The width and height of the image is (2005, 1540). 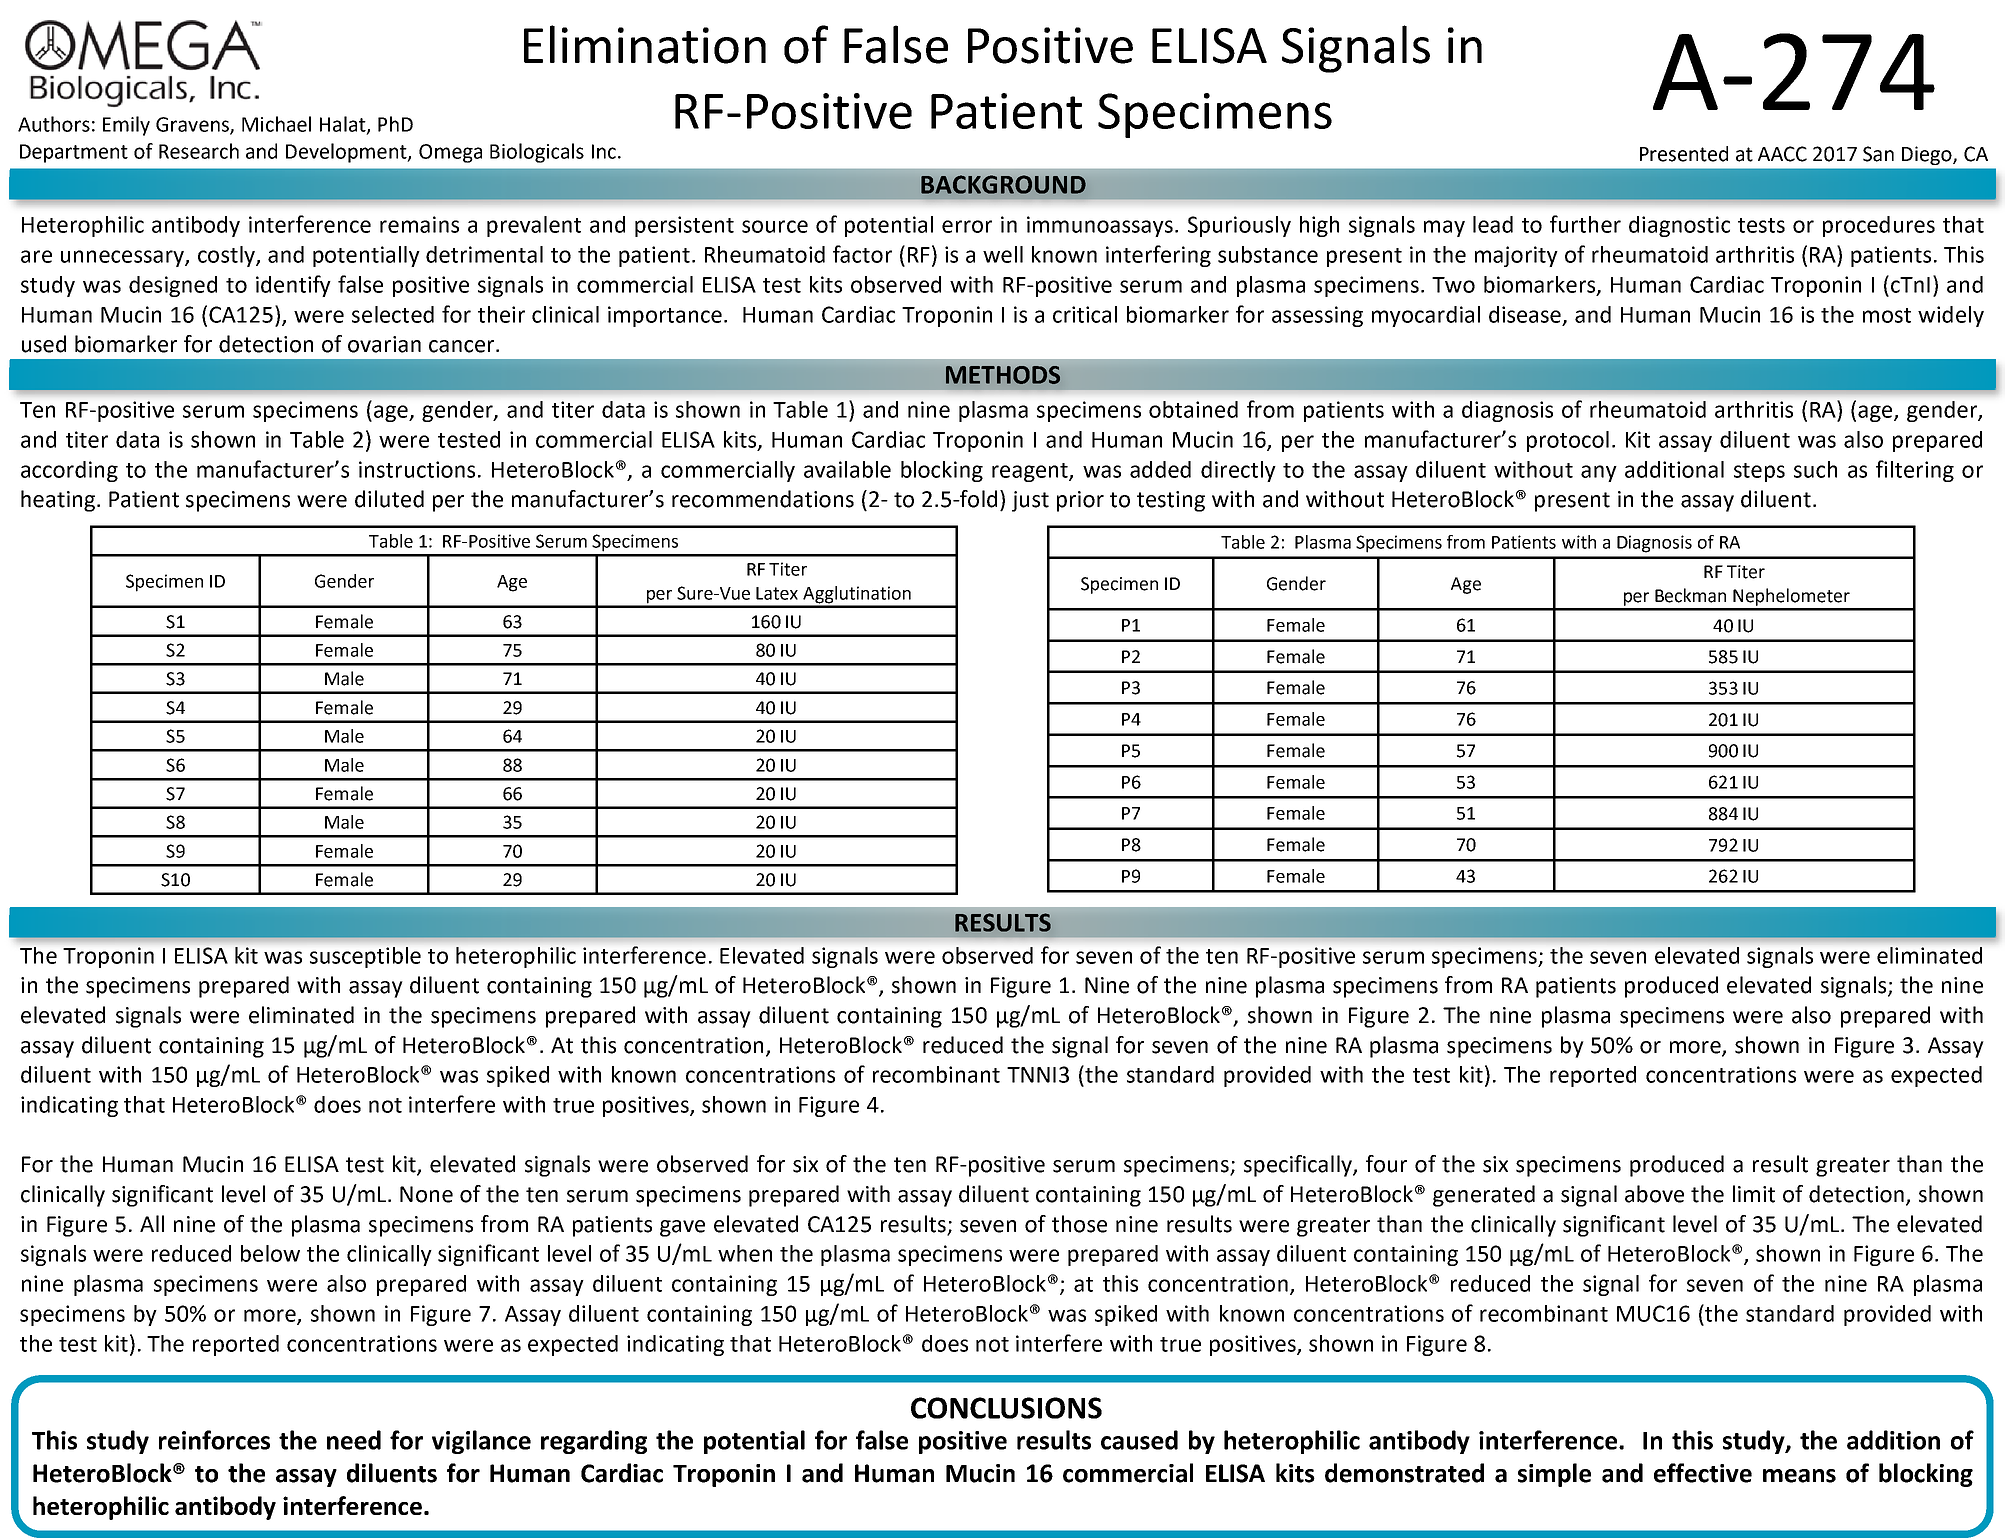 What do you see at coordinates (1878, 154) in the image?
I see `San` at bounding box center [1878, 154].
